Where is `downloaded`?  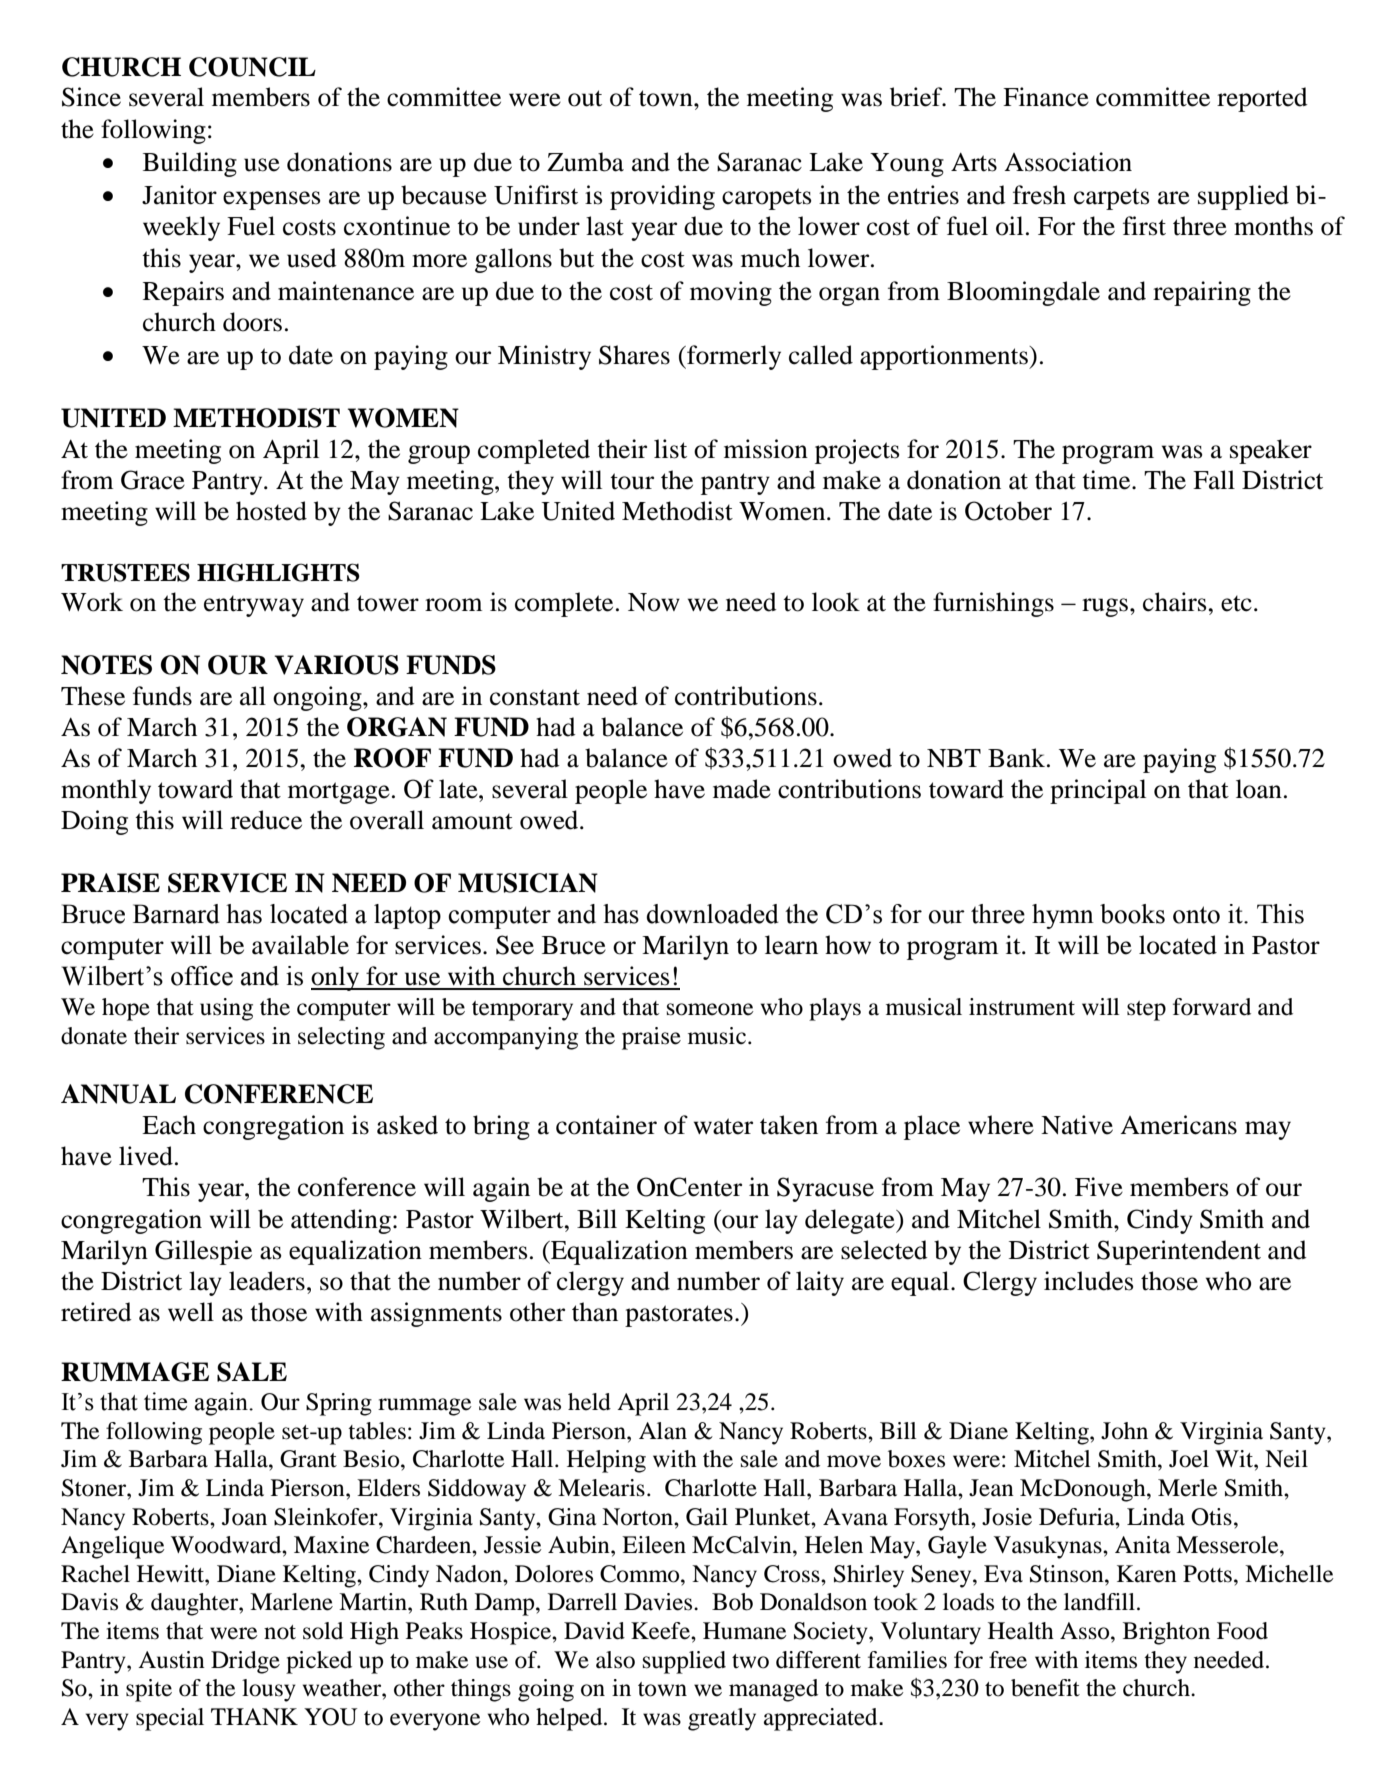
downloaded is located at coordinates (712, 914).
